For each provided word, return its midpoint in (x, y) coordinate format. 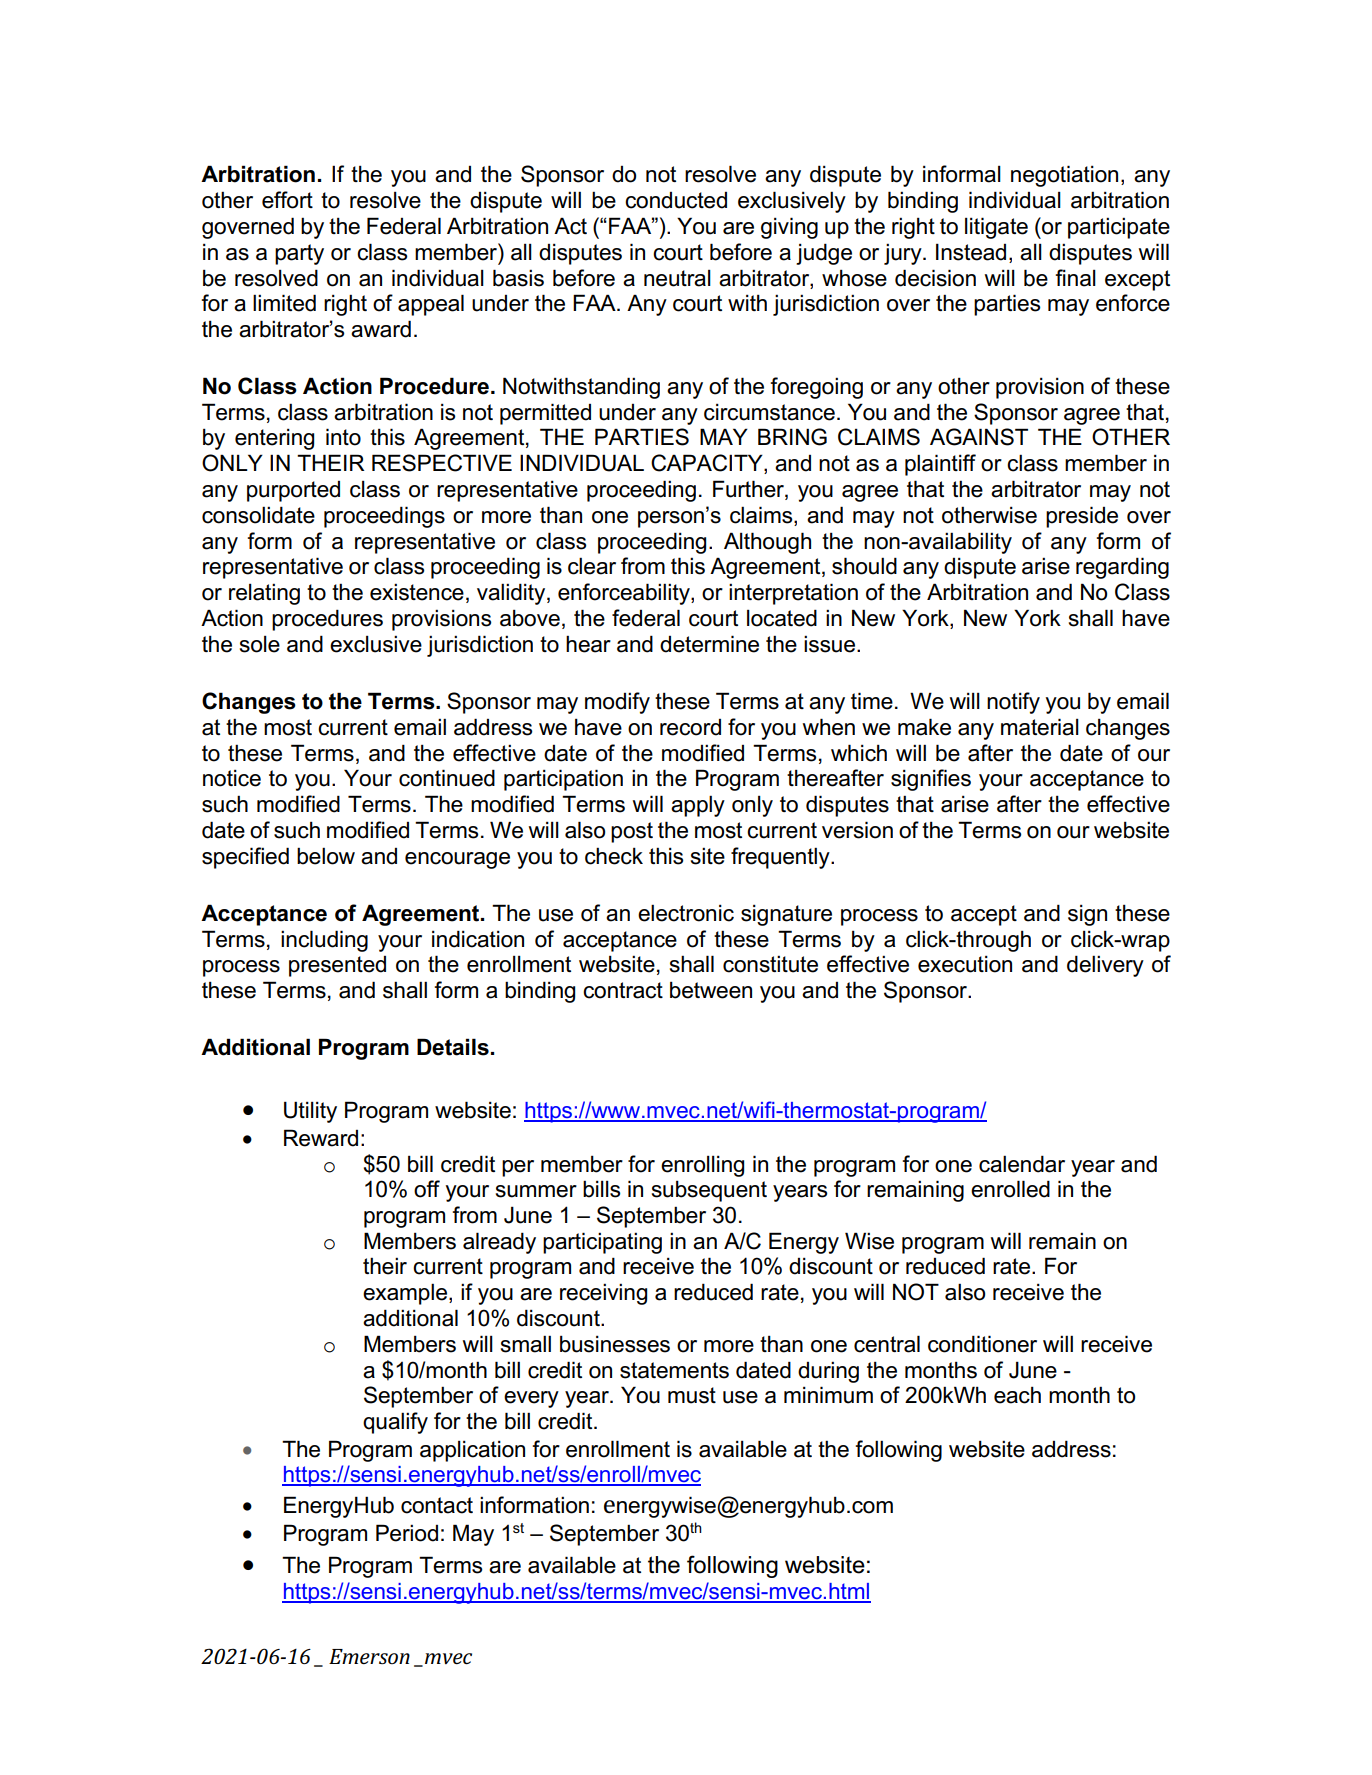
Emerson (369, 1656)
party (299, 254)
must (692, 1395)
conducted (676, 200)
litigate (996, 228)
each (1017, 1395)
